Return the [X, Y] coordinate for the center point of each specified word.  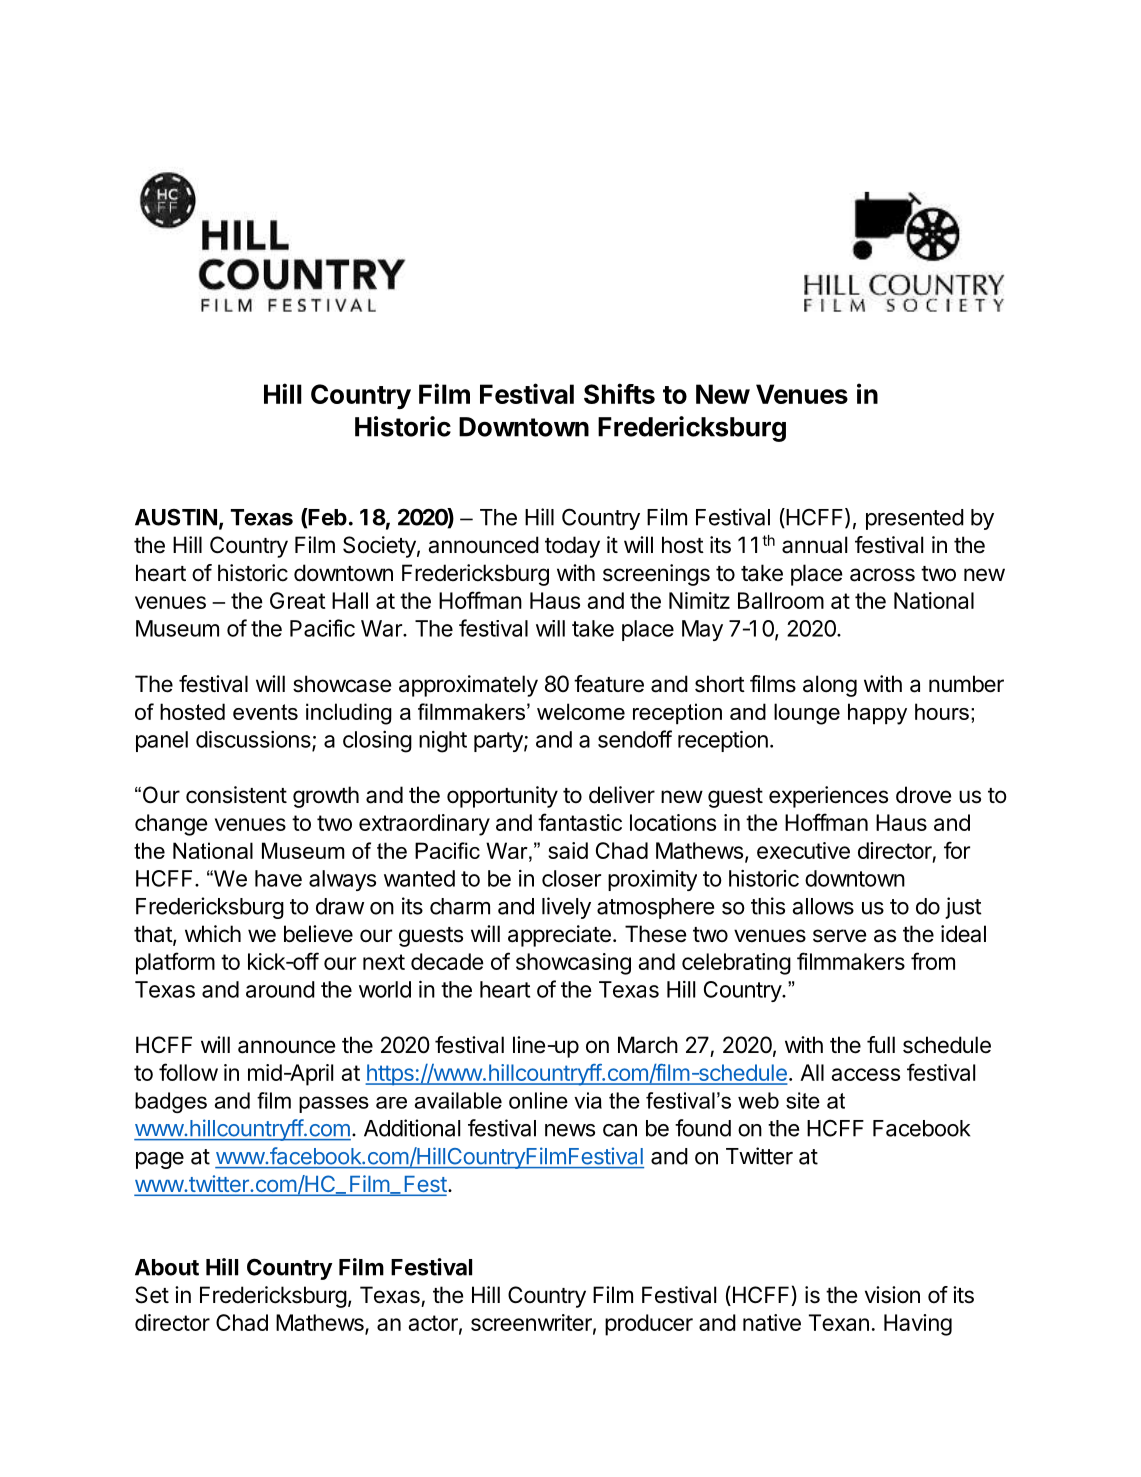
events [265, 712]
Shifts [619, 393]
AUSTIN [176, 517]
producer [649, 1325]
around [280, 989]
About [167, 1267]
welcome [581, 711]
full [881, 1044]
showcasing [573, 964]
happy [877, 714]
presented [915, 519]
